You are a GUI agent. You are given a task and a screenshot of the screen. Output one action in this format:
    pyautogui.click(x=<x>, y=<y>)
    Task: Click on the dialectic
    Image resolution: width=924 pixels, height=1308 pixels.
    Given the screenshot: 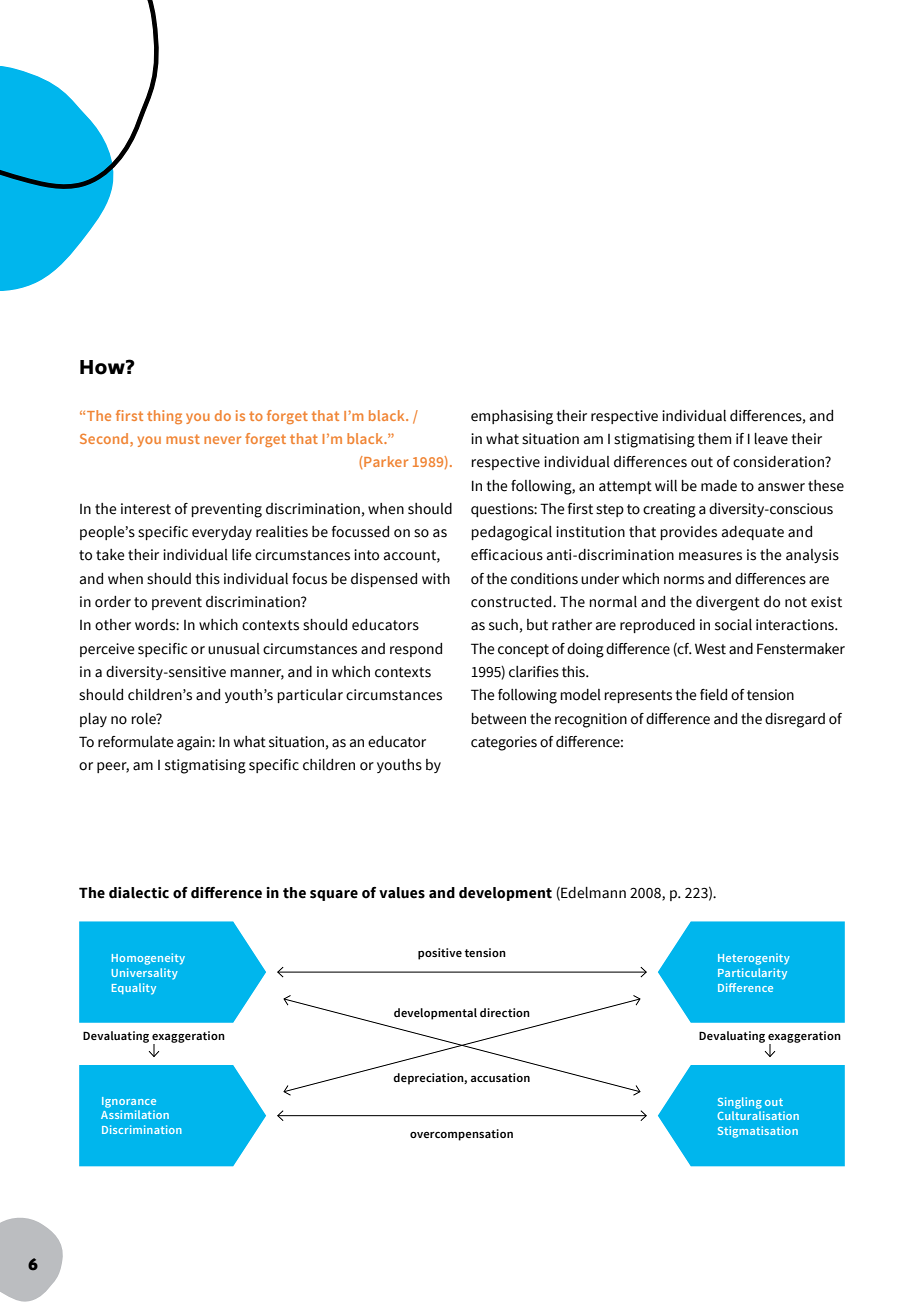 What is the action you would take?
    pyautogui.click(x=139, y=893)
